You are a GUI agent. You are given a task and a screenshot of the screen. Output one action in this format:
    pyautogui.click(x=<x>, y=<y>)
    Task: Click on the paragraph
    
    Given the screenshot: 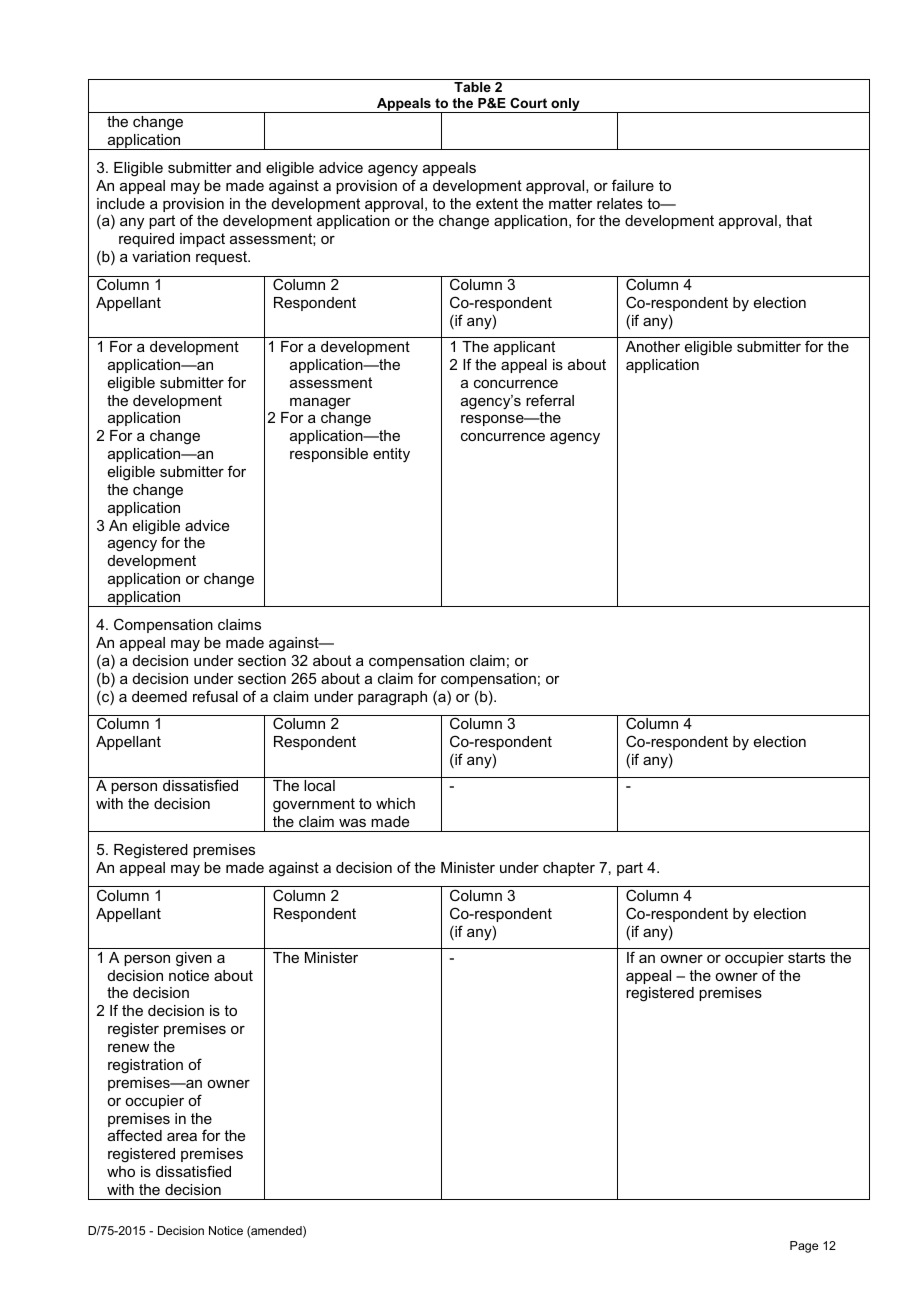 What is the action you would take?
    pyautogui.click(x=392, y=698)
